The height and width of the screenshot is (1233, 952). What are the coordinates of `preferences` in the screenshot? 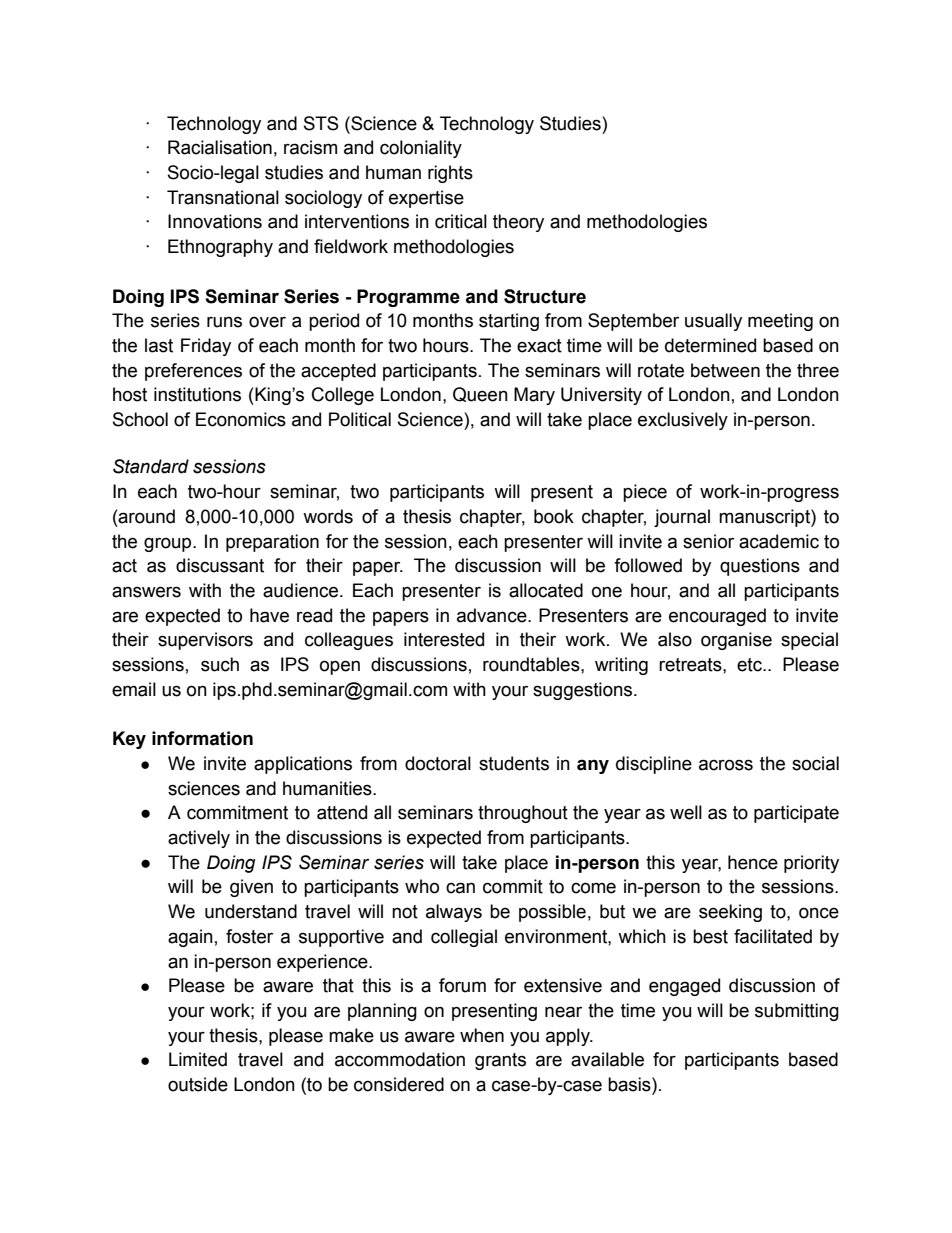 It's located at (193, 372).
